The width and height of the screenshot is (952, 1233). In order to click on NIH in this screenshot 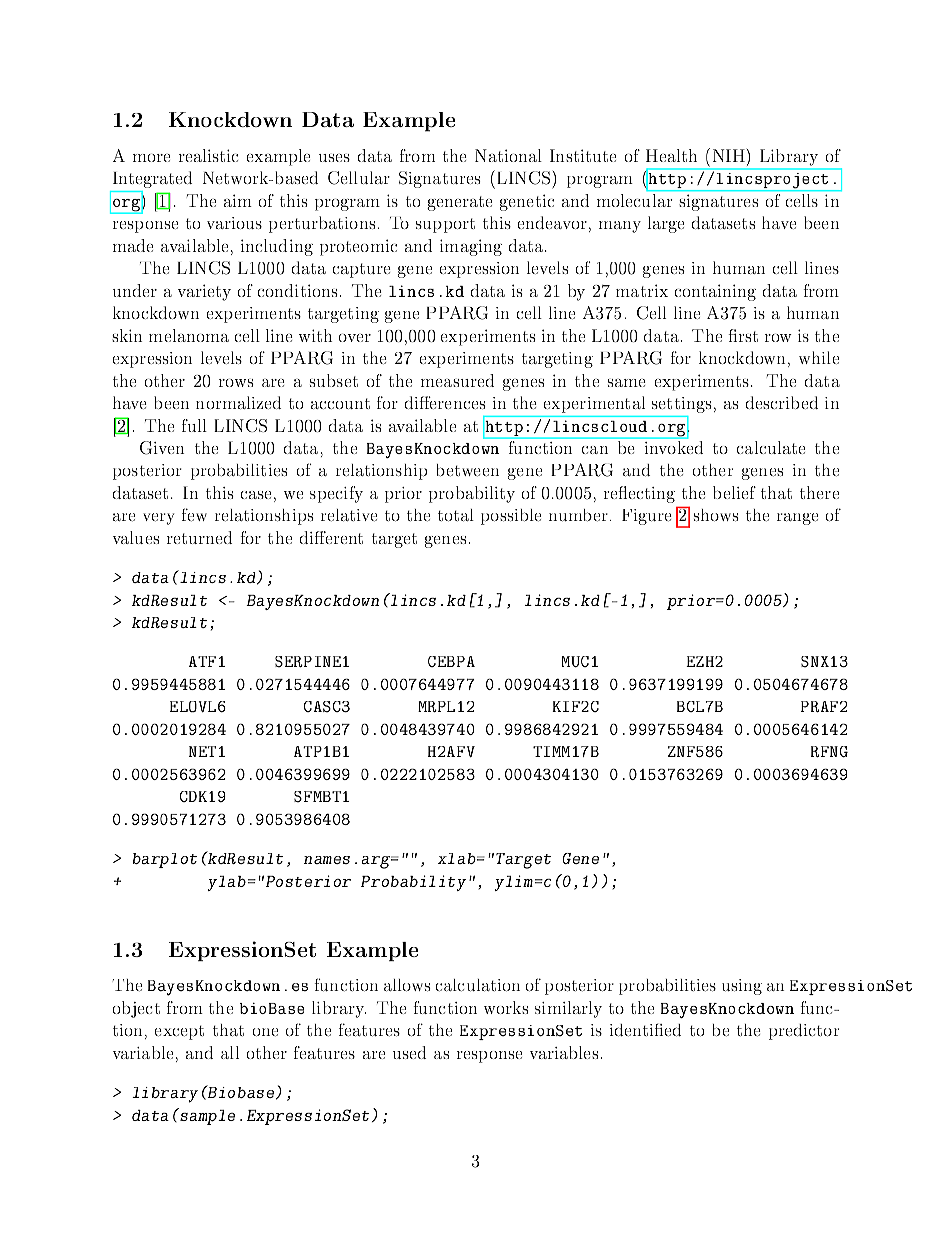, I will do `click(730, 155)`.
